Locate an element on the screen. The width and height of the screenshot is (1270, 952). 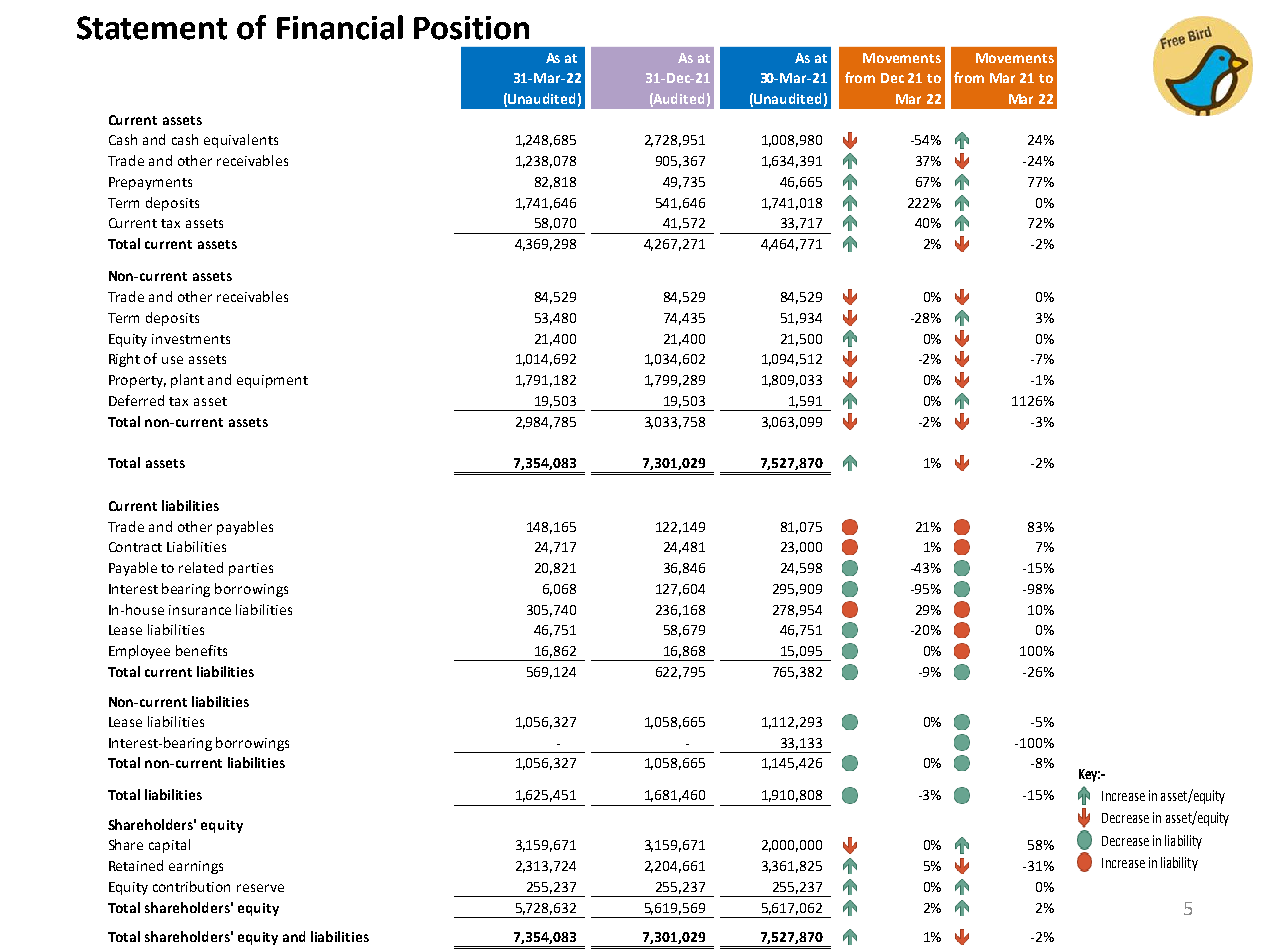
Position is located at coordinates (471, 28).
